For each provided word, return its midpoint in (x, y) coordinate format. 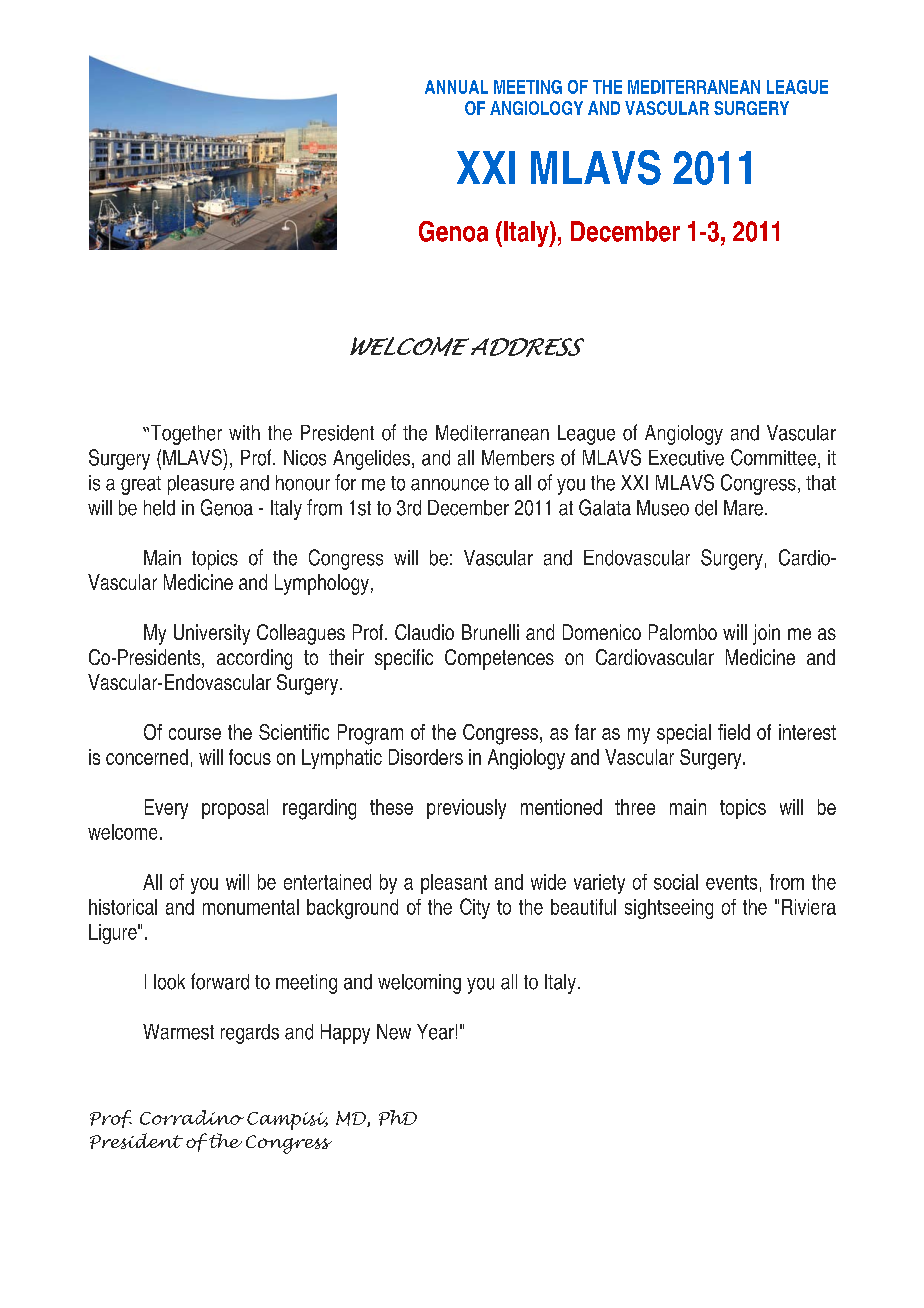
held (159, 508)
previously (466, 809)
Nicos (305, 458)
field (734, 732)
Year (435, 1032)
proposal (235, 809)
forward (220, 981)
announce (450, 485)
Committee (775, 458)
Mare (745, 508)
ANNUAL (456, 87)
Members (518, 458)
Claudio (424, 632)
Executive (686, 458)
